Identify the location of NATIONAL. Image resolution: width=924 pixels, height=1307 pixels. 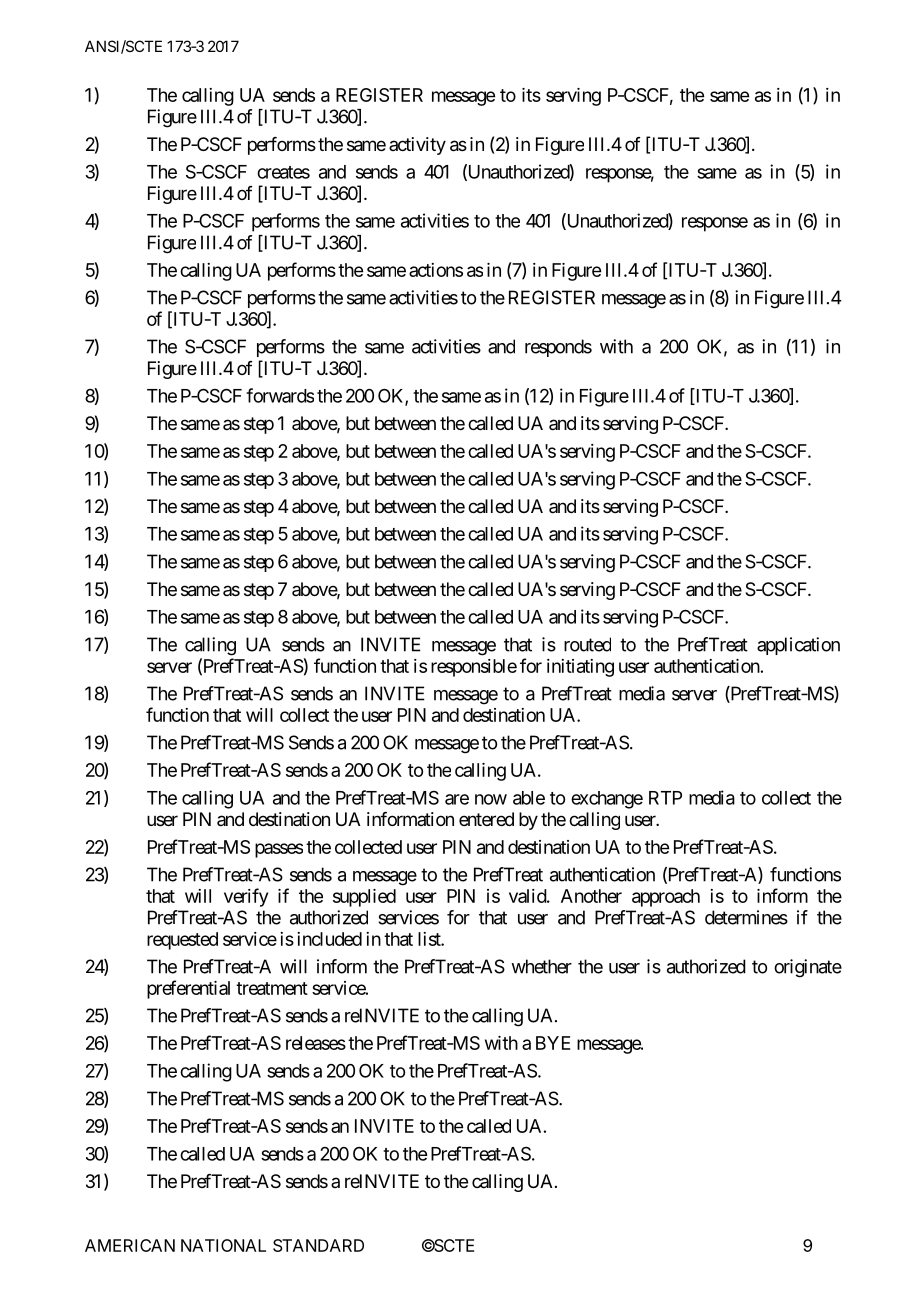
(223, 1245).
